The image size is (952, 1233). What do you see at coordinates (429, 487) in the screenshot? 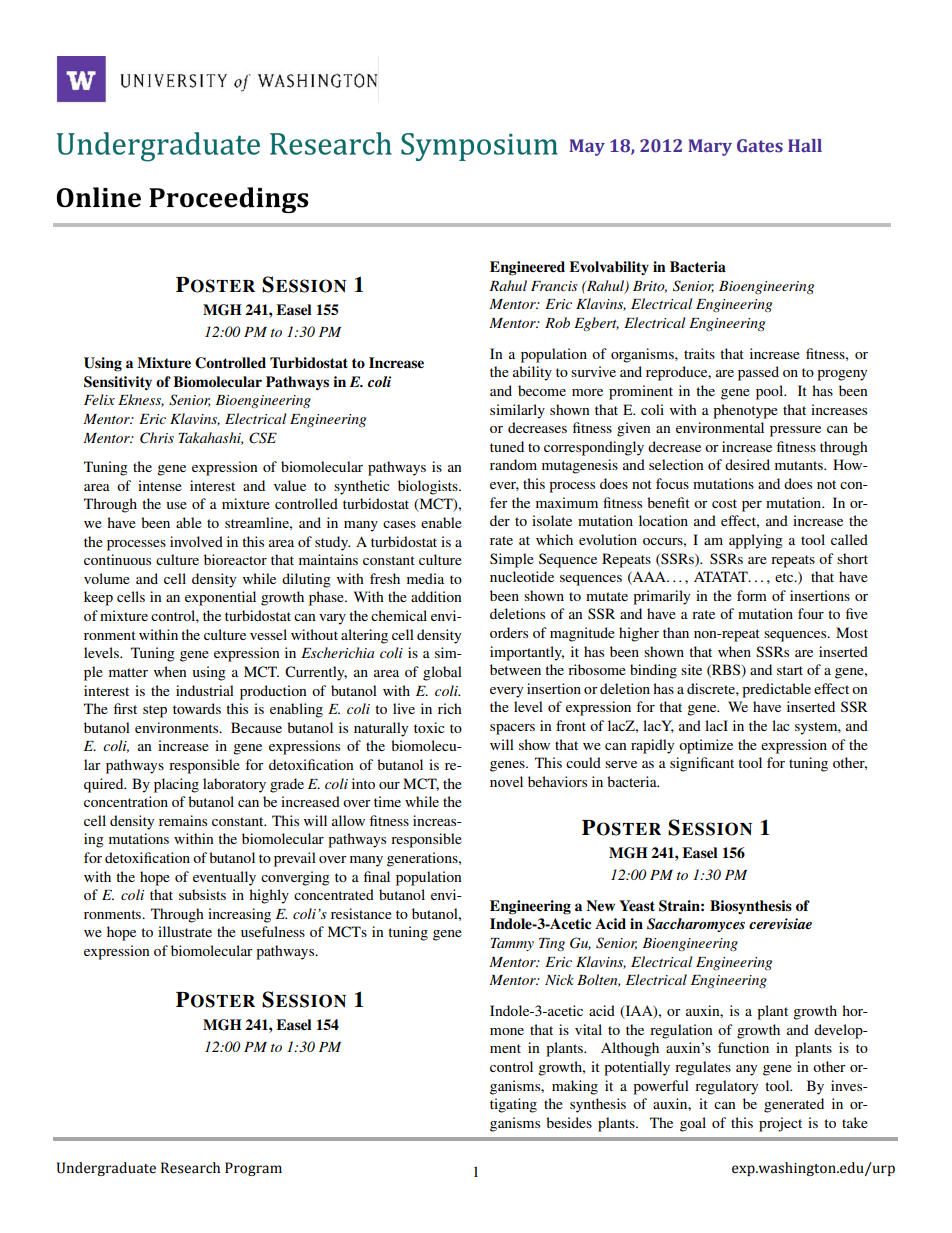
I see `biologists` at bounding box center [429, 487].
